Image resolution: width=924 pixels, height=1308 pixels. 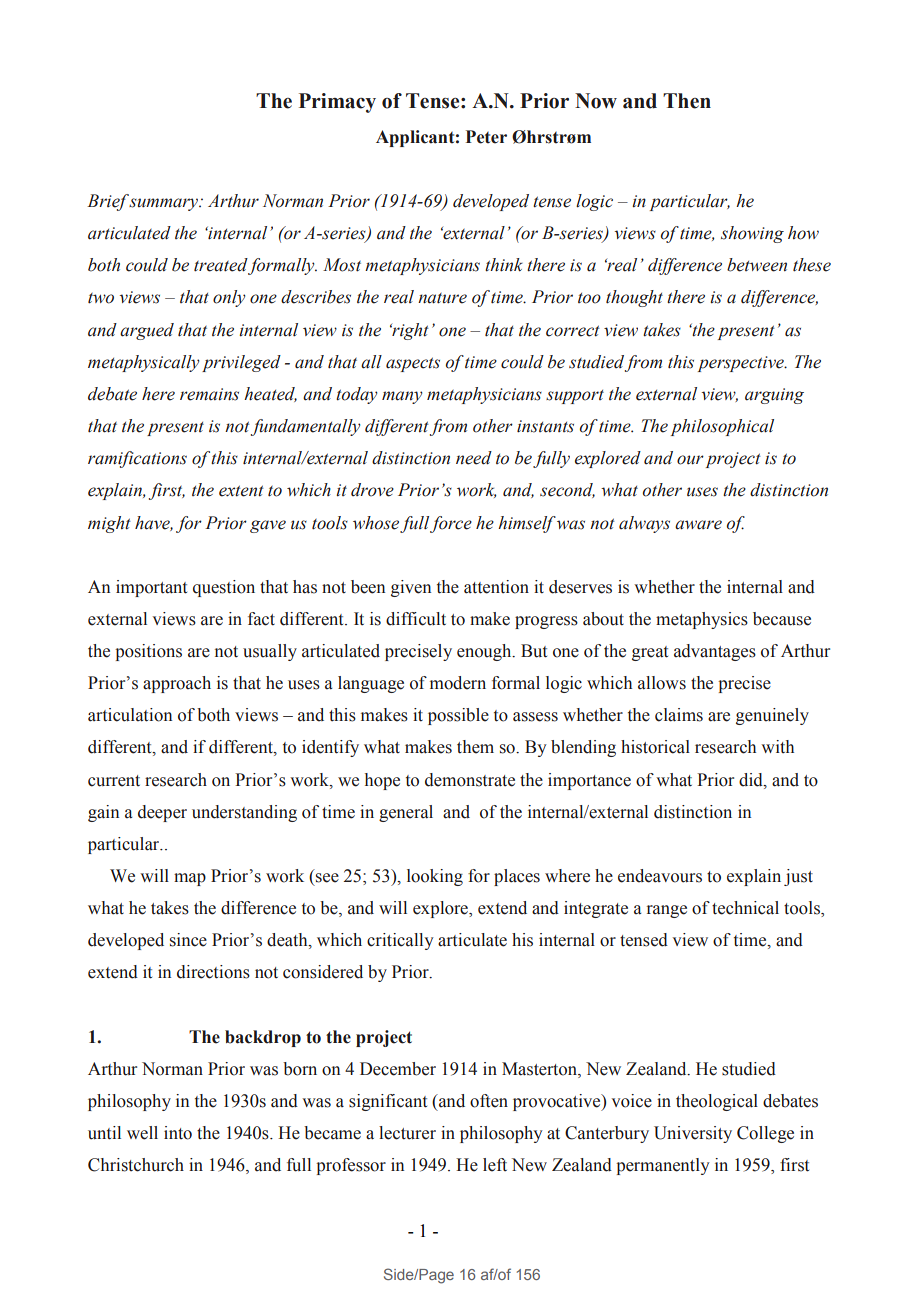 What do you see at coordinates (458, 716) in the document?
I see `possible` at bounding box center [458, 716].
